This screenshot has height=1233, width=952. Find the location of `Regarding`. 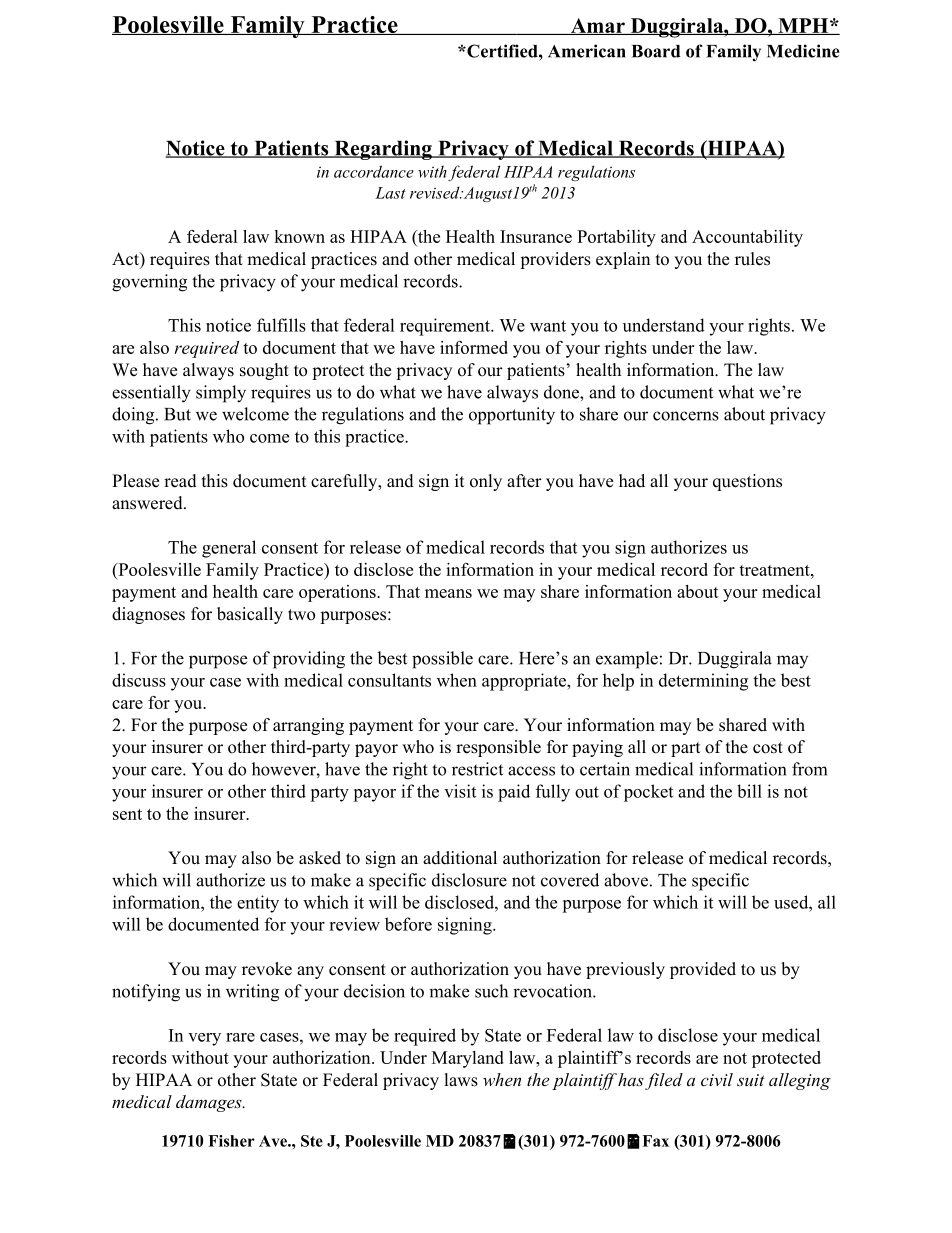

Regarding is located at coordinates (383, 150).
